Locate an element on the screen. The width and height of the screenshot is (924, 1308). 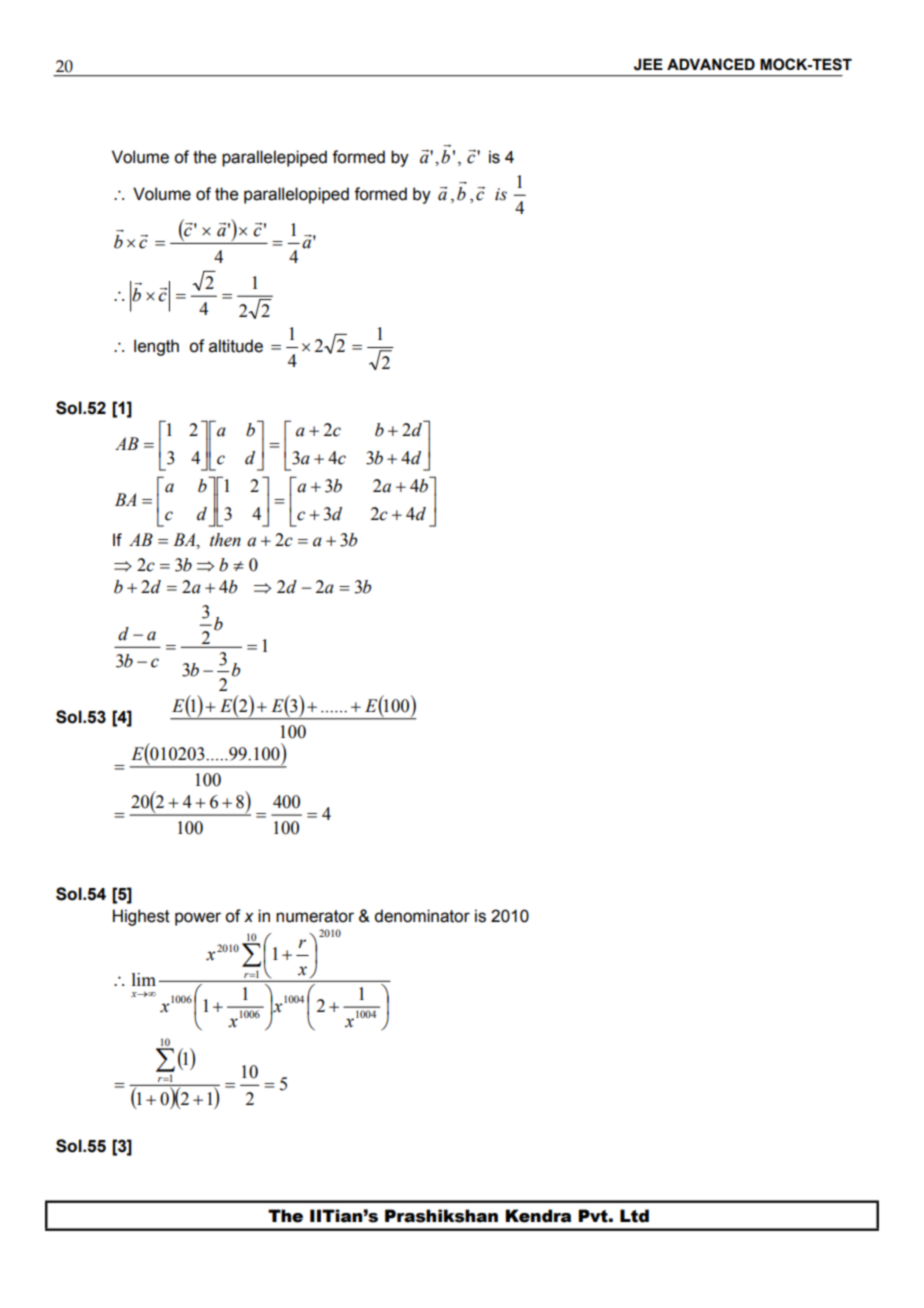
then is located at coordinates (225, 540).
